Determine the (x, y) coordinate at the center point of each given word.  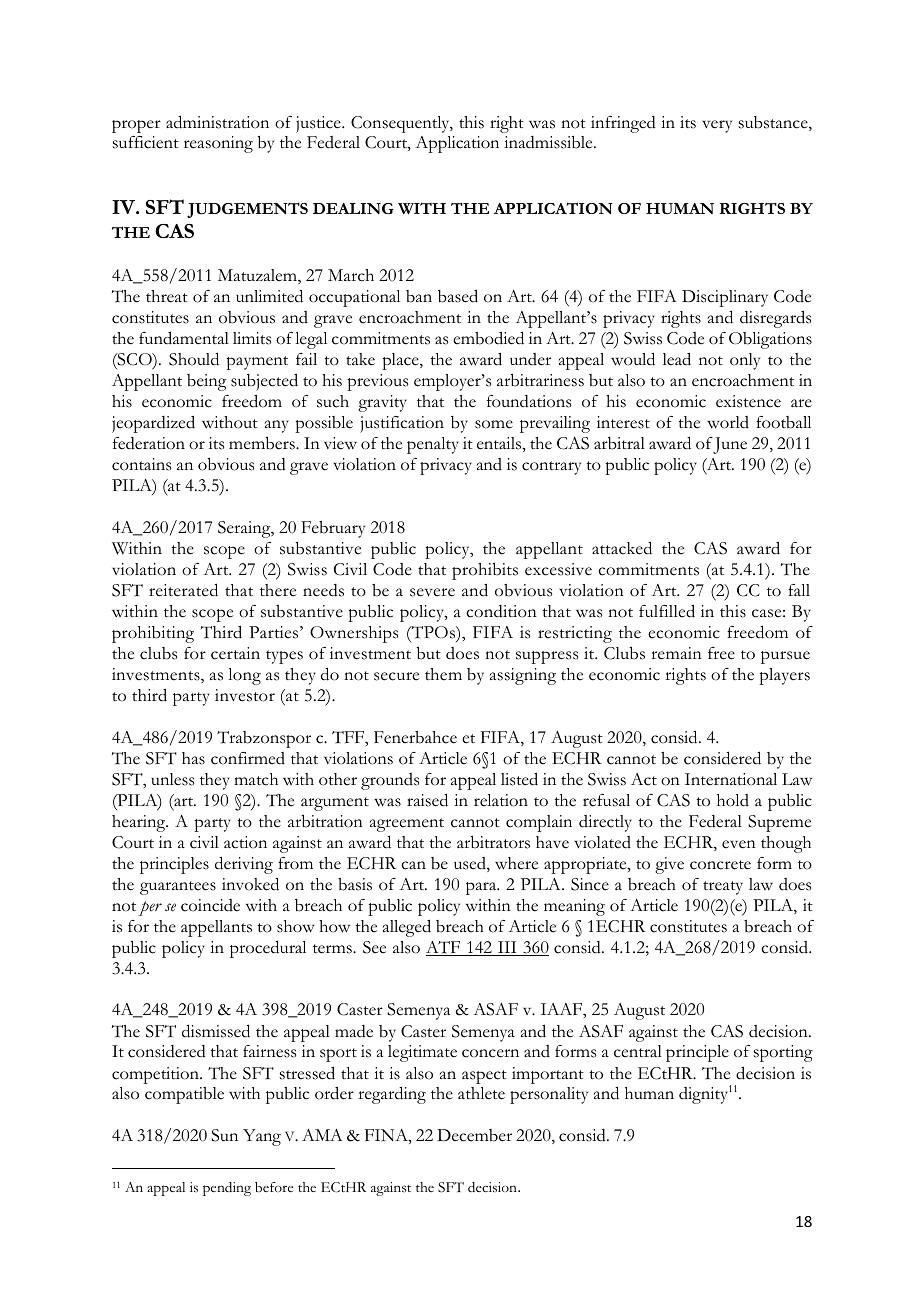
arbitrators (493, 842)
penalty (433, 445)
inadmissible (549, 142)
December (474, 1135)
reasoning (218, 144)
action (245, 842)
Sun (224, 1135)
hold (733, 800)
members (263, 443)
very (717, 126)
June (730, 445)
